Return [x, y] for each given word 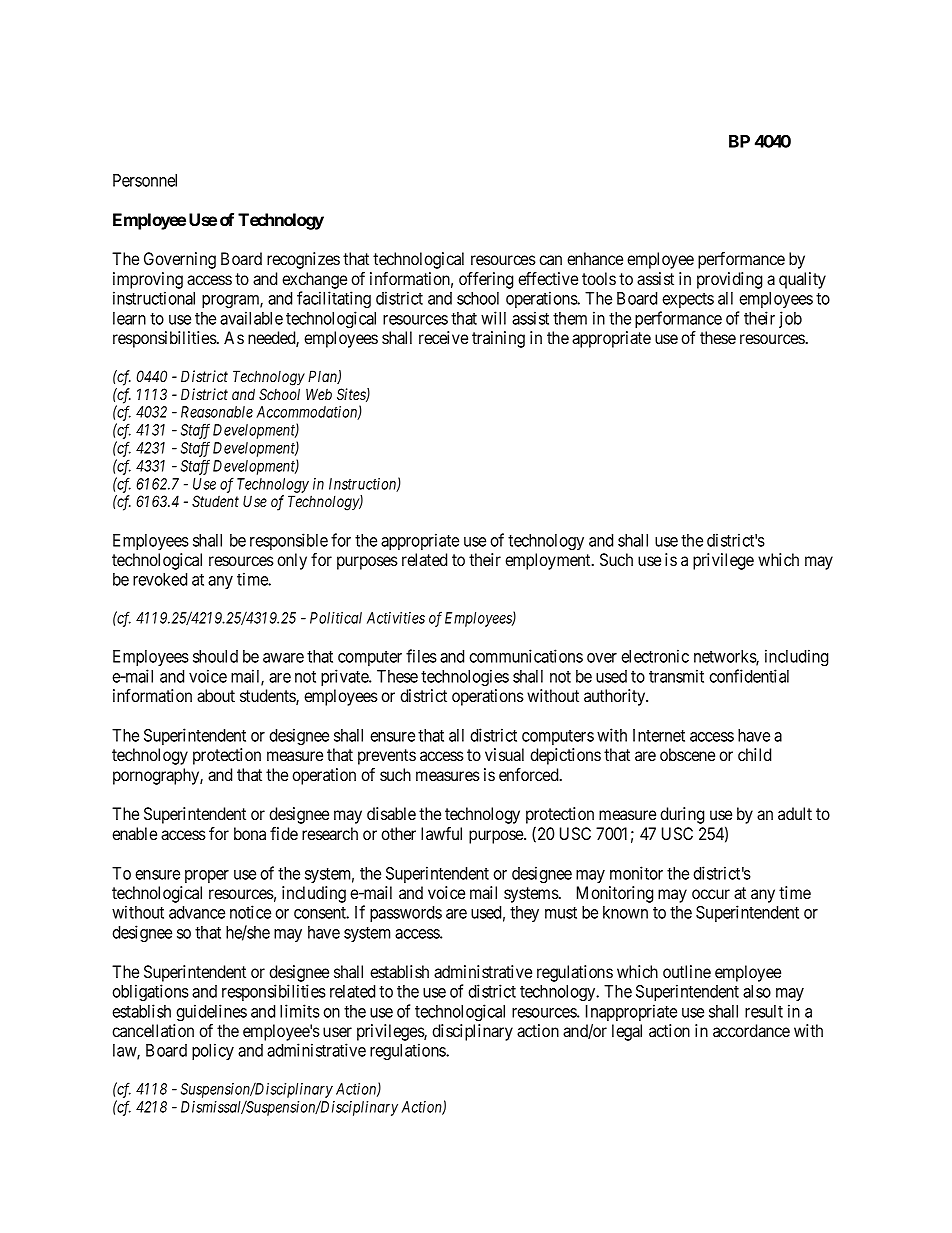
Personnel [145, 180]
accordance [751, 1030]
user [337, 1032]
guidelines [211, 1012]
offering [486, 280]
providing [729, 280]
